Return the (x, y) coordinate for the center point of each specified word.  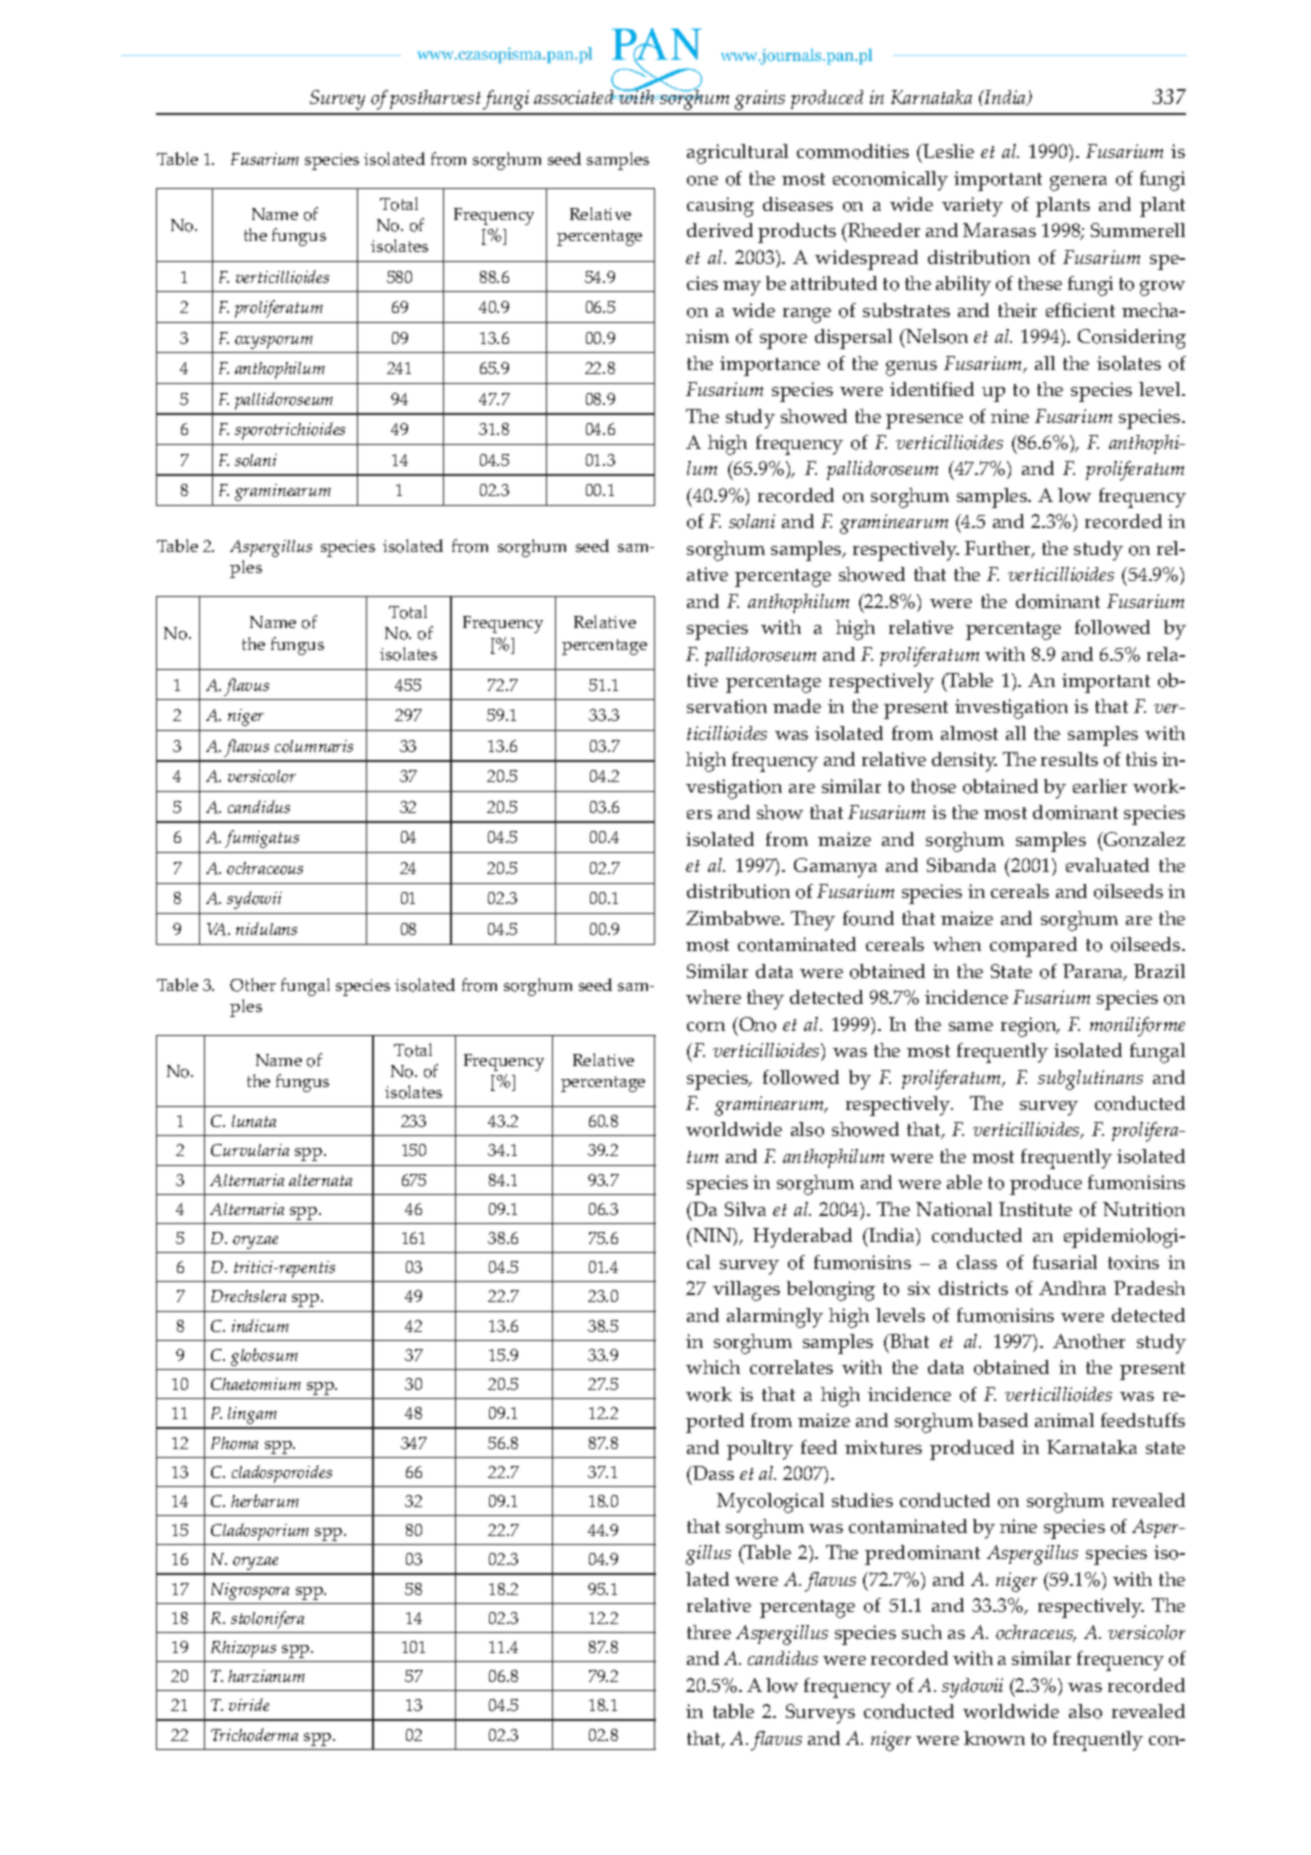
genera (1078, 183)
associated (575, 97)
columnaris (314, 746)
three (709, 1632)
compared (1033, 947)
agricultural (737, 154)
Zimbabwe (734, 918)
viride (249, 1704)
